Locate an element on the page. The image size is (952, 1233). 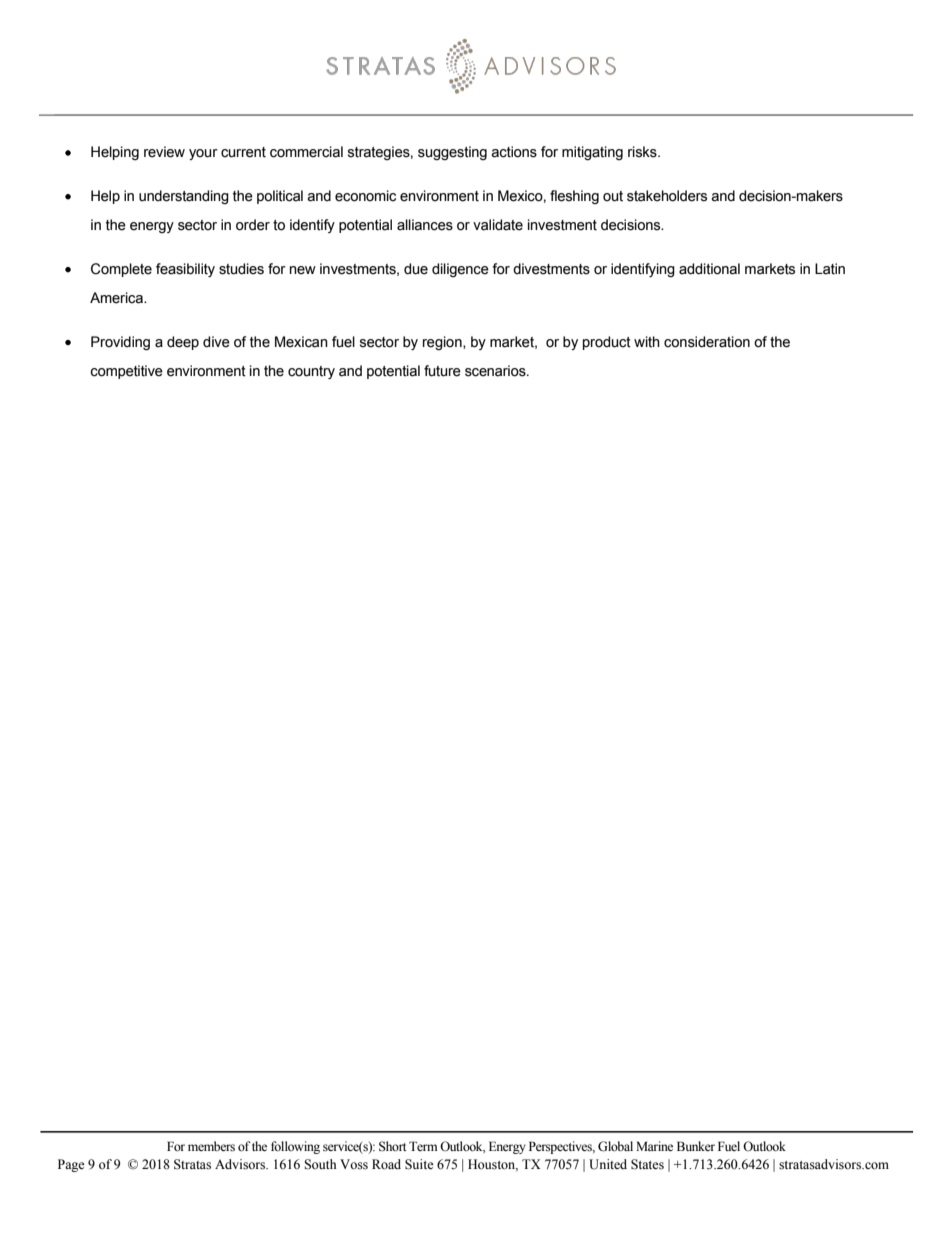
members is located at coordinates (211, 1146).
